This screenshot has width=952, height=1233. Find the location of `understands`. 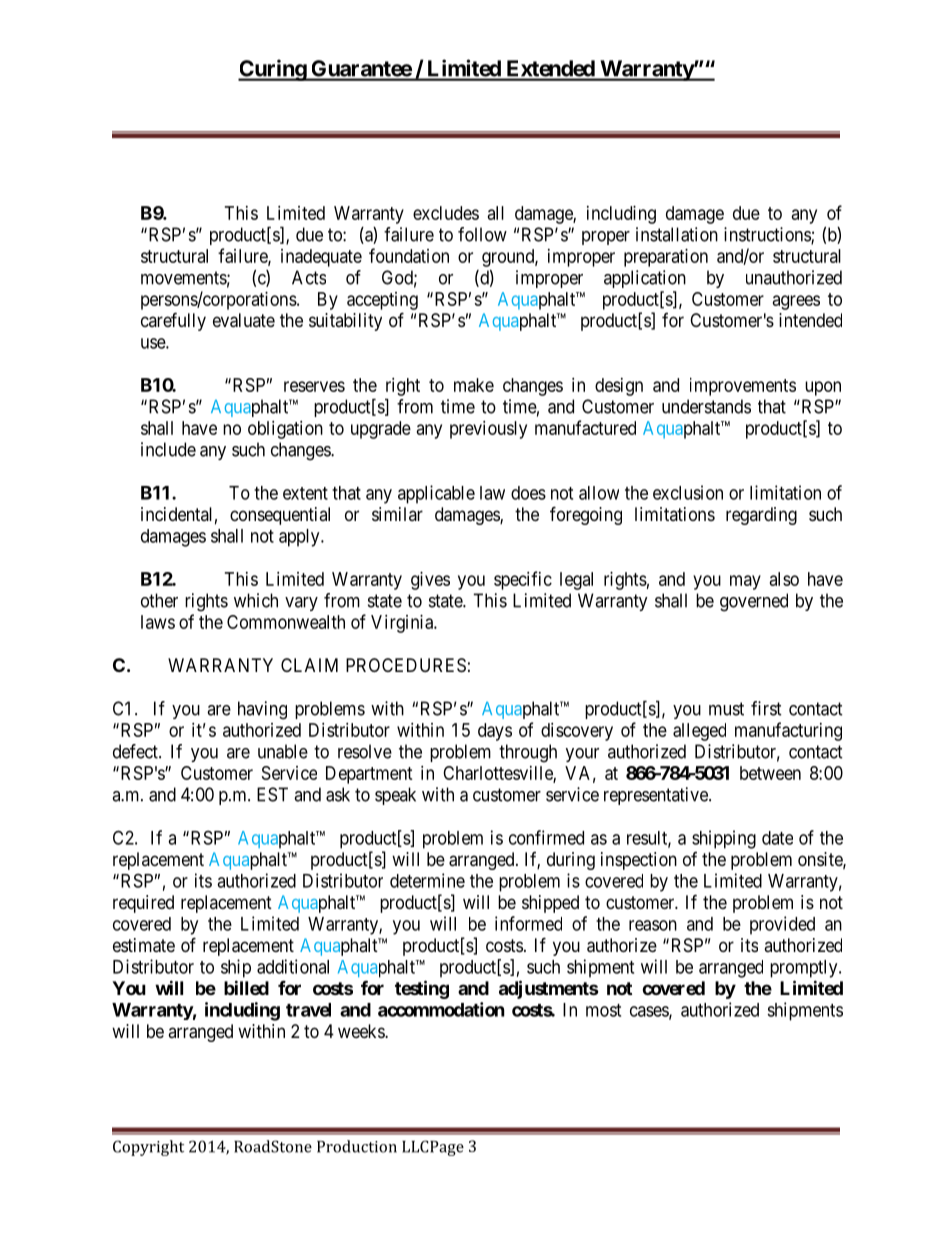

understands is located at coordinates (706, 406).
